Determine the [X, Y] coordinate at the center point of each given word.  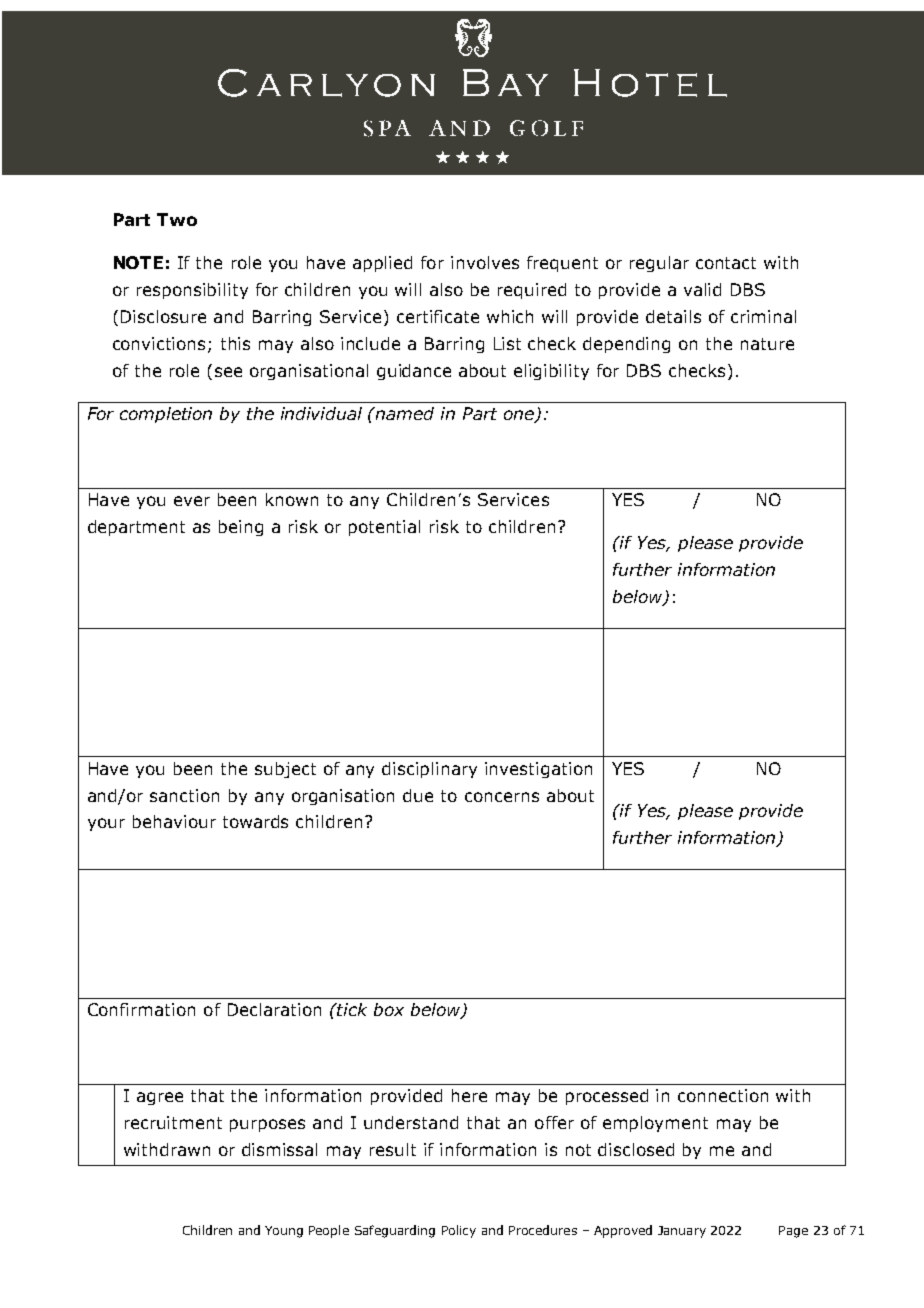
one [520, 416]
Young [284, 1232]
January [682, 1232]
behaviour [174, 821]
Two [177, 219]
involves [485, 262]
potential [384, 528]
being [241, 528]
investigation [538, 770]
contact [726, 263]
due [418, 795]
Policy [459, 1231]
